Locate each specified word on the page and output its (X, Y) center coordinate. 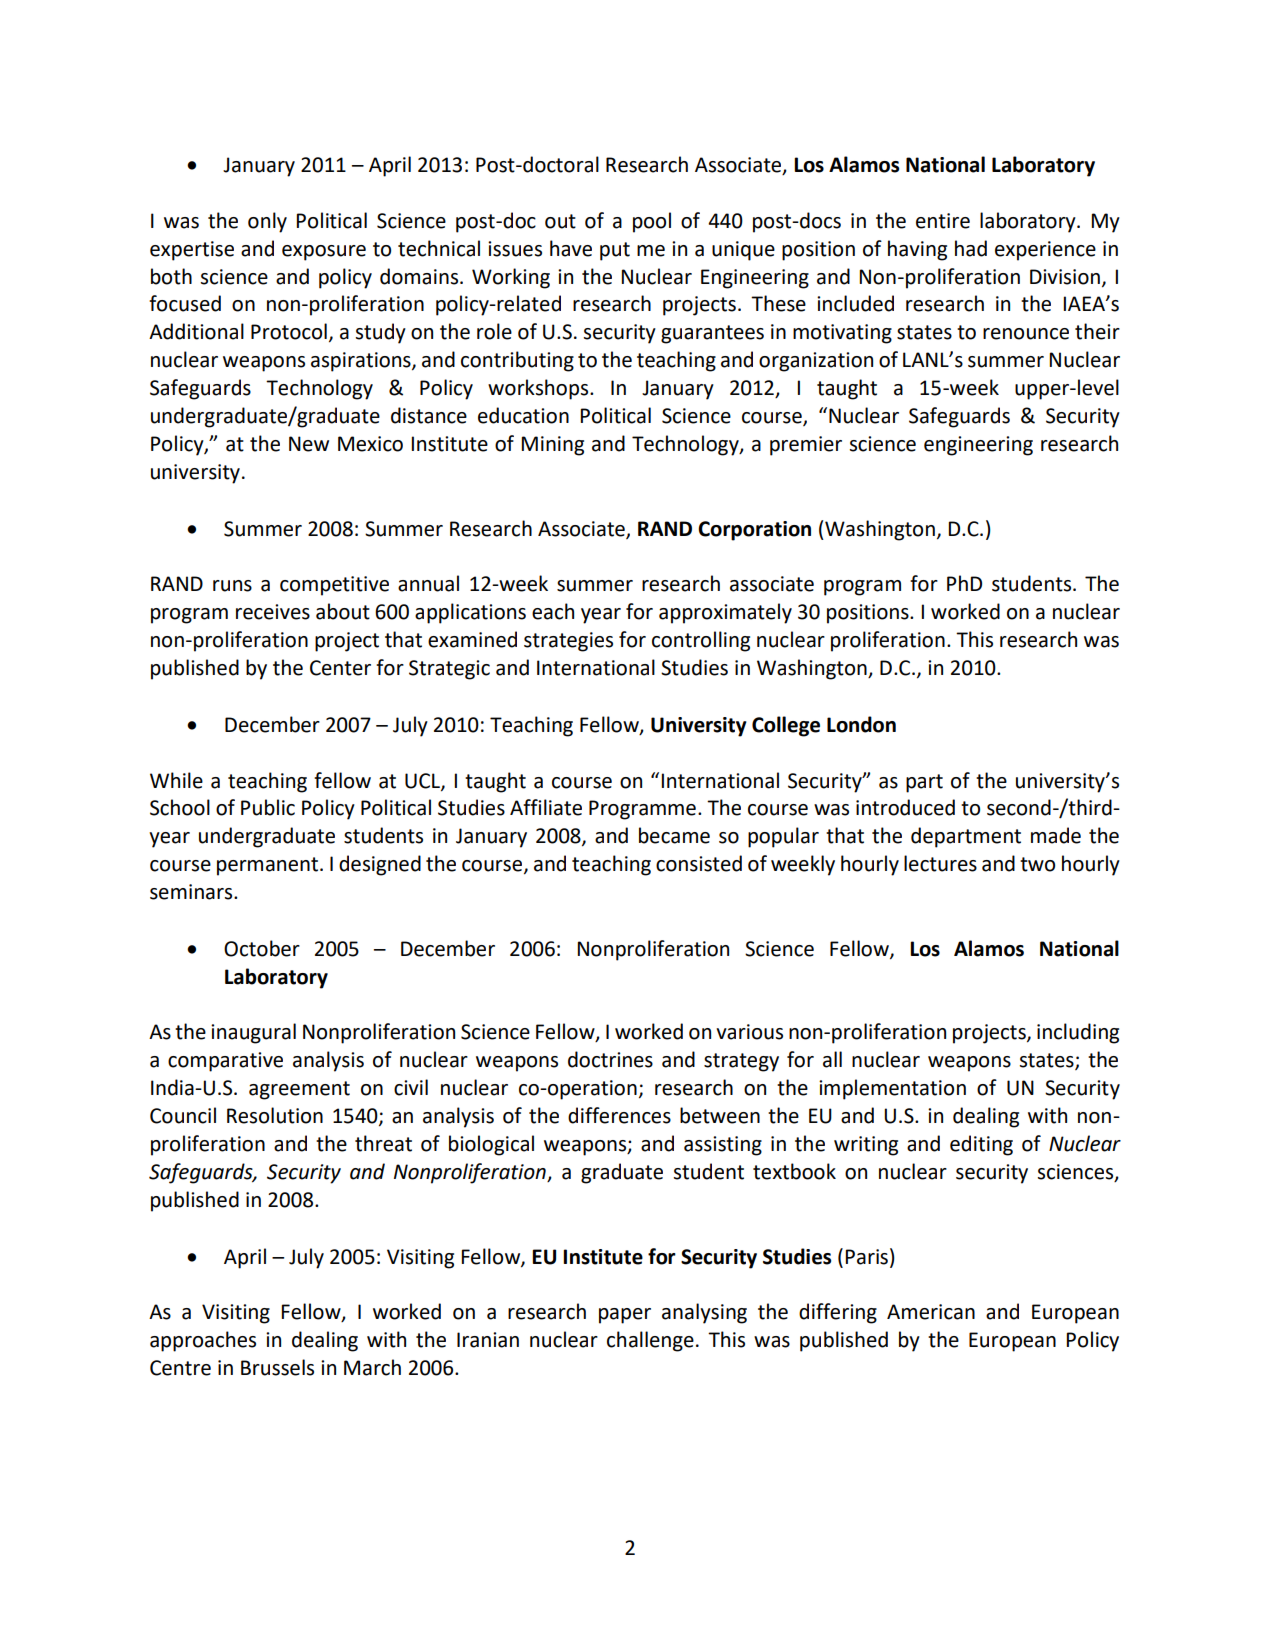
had (971, 248)
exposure (324, 253)
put (615, 251)
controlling (701, 641)
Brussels (277, 1367)
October (262, 948)
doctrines (610, 1059)
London (861, 724)
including (1078, 1033)
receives (273, 612)
